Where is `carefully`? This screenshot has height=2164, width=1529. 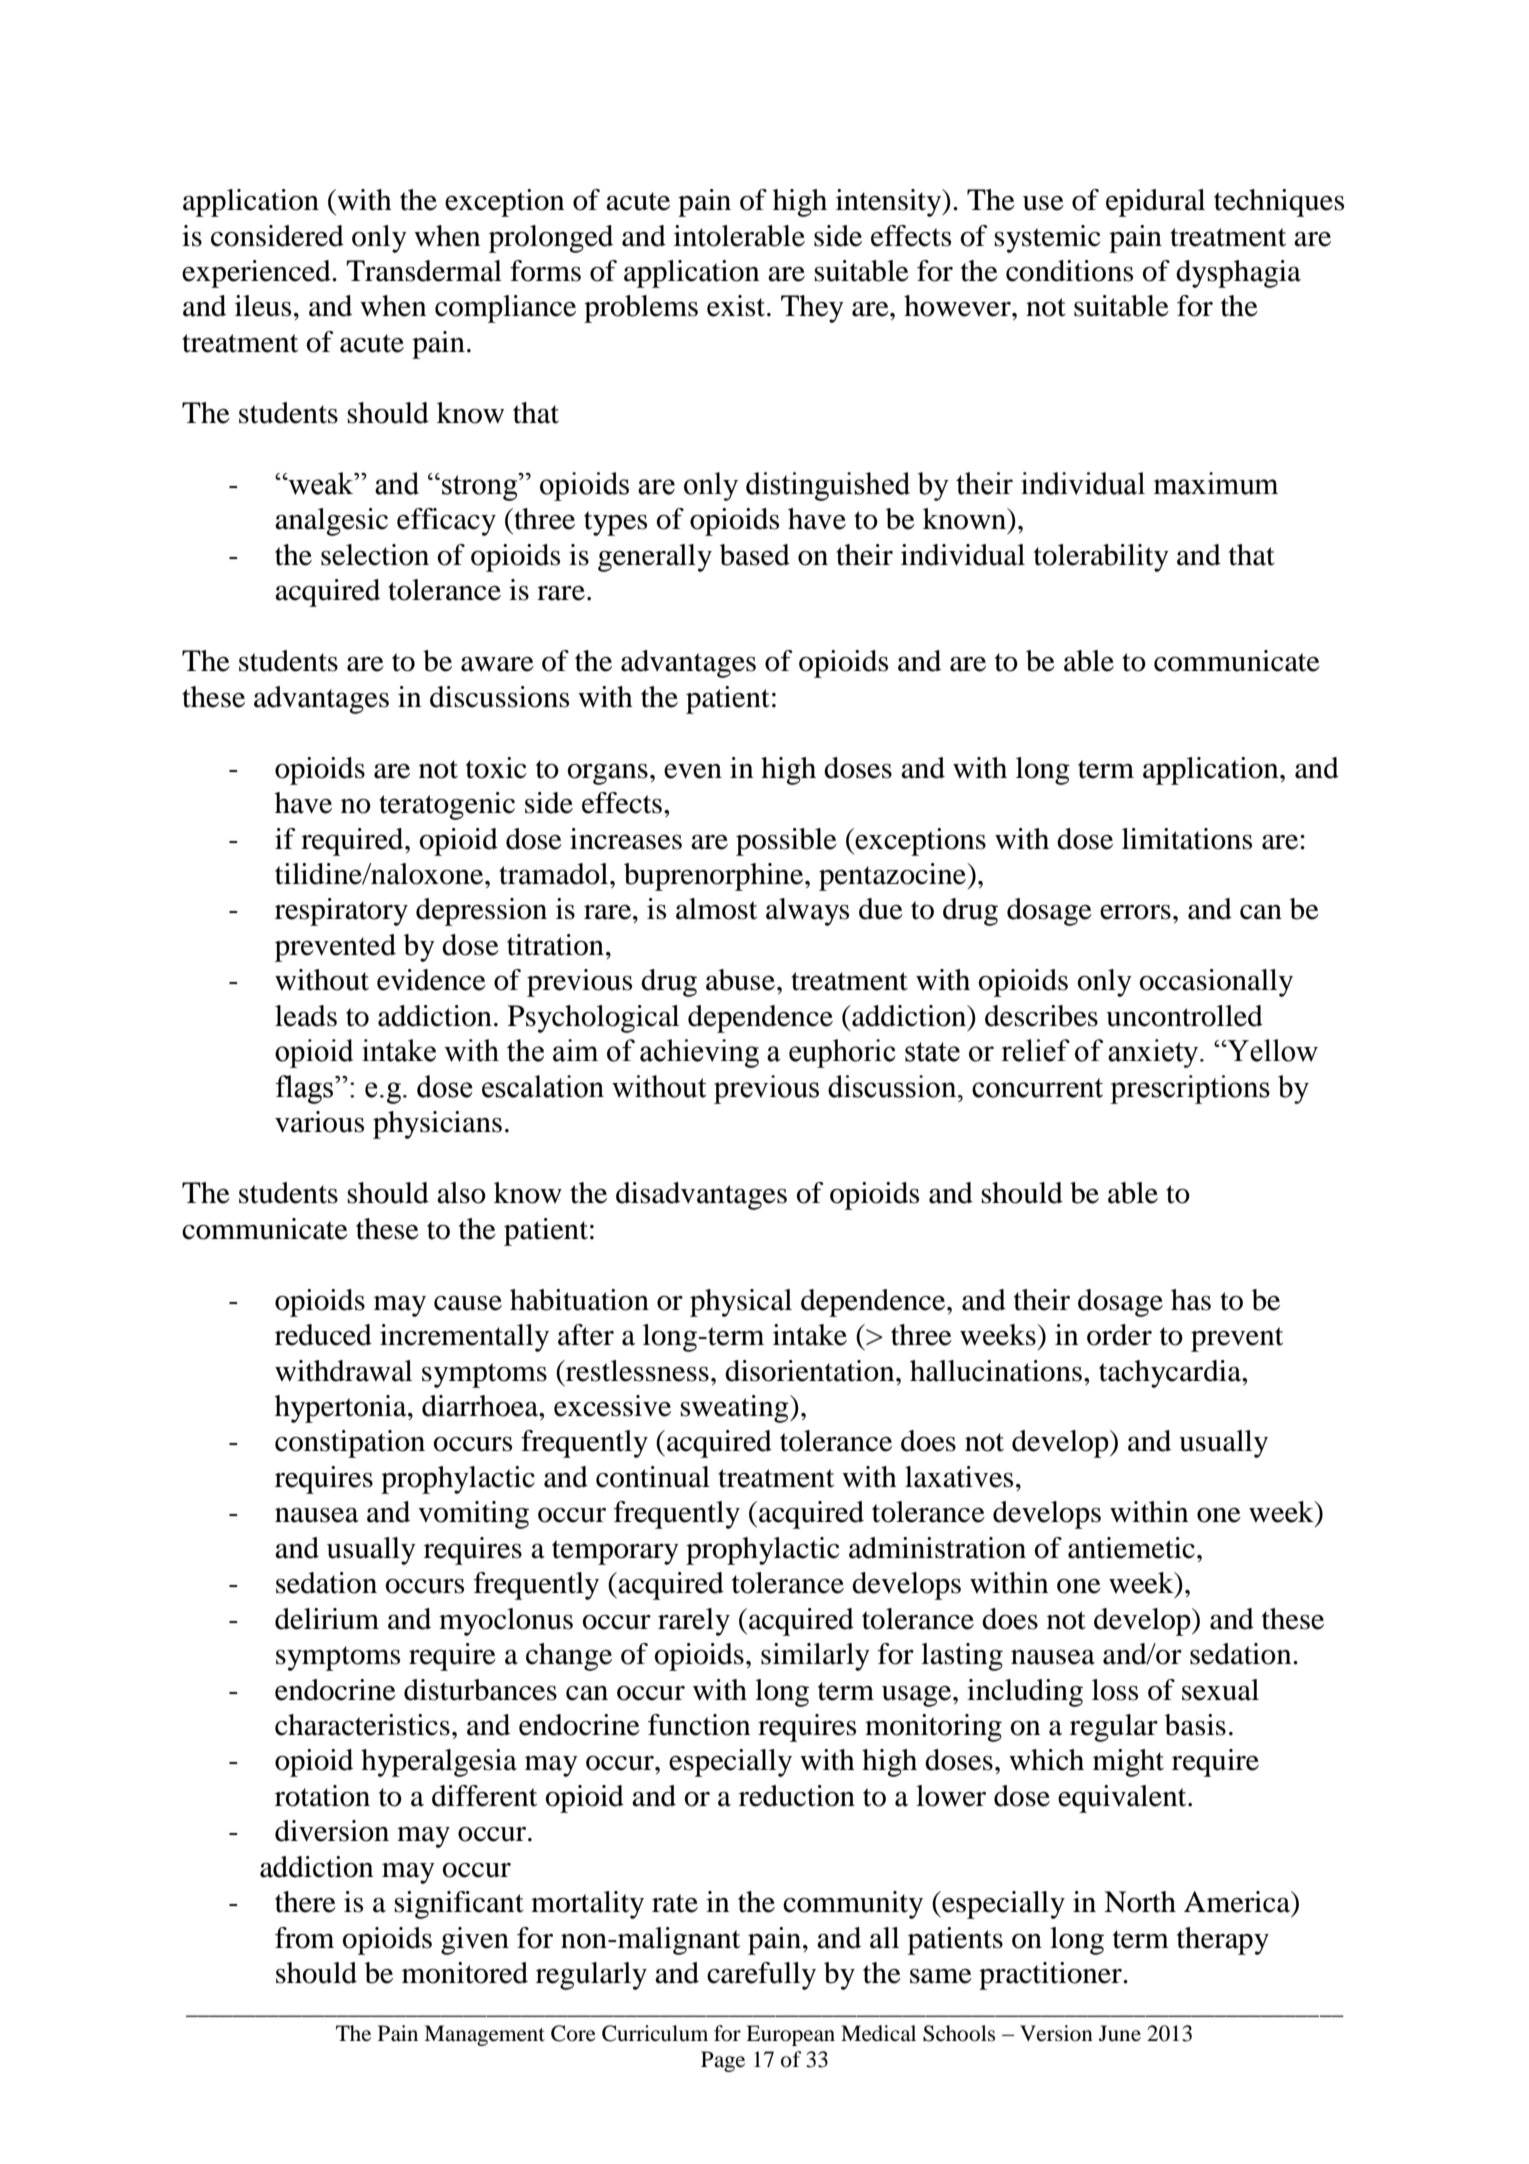
carefully is located at coordinates (761, 1976).
